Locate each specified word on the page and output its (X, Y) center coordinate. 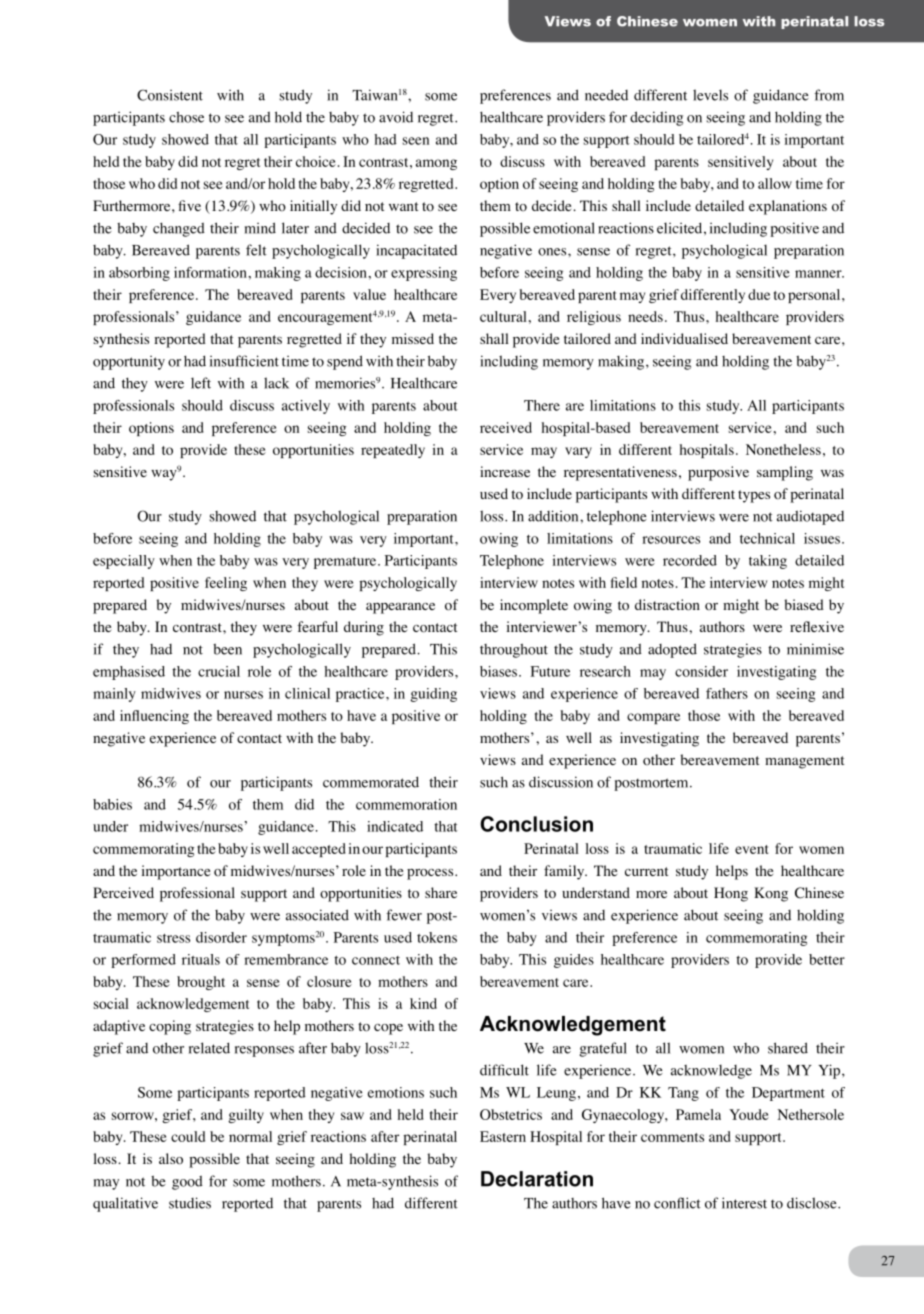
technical (767, 538)
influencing (154, 717)
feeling (226, 584)
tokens (437, 937)
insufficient (244, 361)
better (827, 959)
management (804, 762)
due (759, 294)
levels (710, 95)
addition (554, 516)
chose (186, 117)
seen (416, 141)
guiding (433, 695)
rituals (201, 959)
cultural (503, 316)
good (187, 1183)
